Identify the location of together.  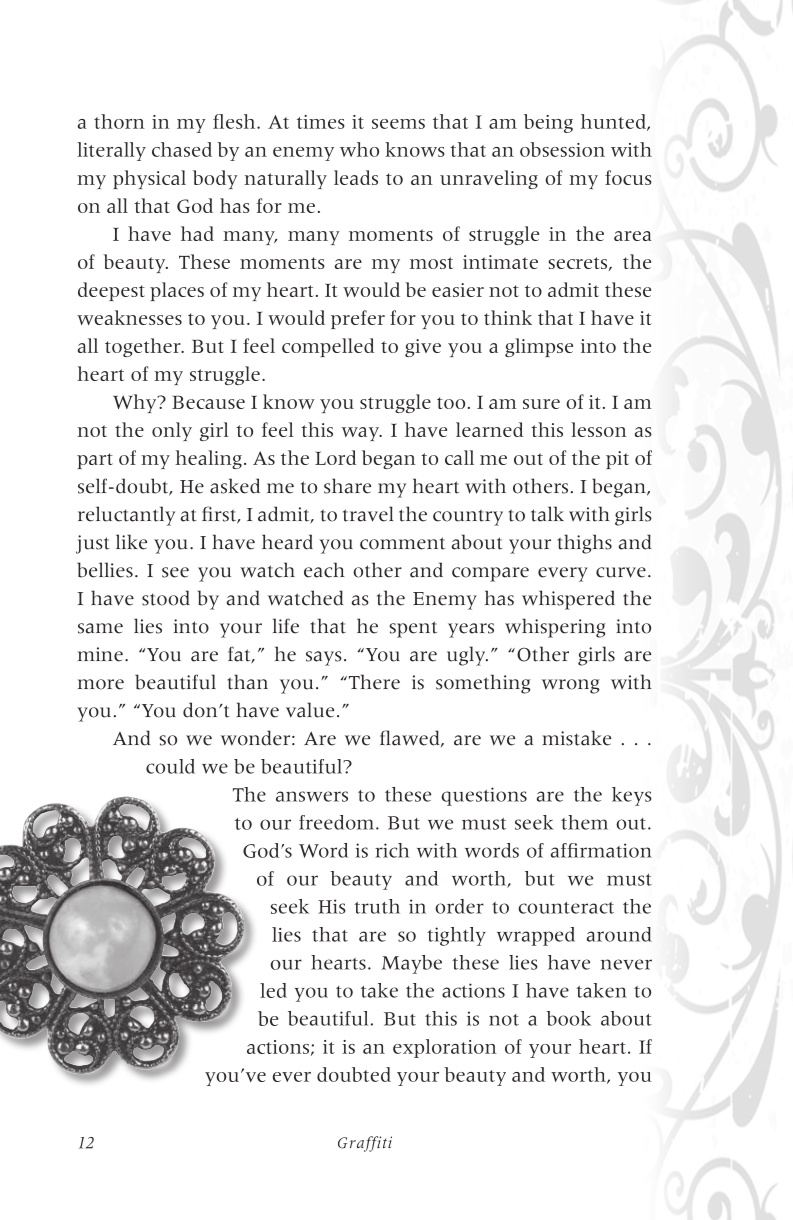
(144, 347).
